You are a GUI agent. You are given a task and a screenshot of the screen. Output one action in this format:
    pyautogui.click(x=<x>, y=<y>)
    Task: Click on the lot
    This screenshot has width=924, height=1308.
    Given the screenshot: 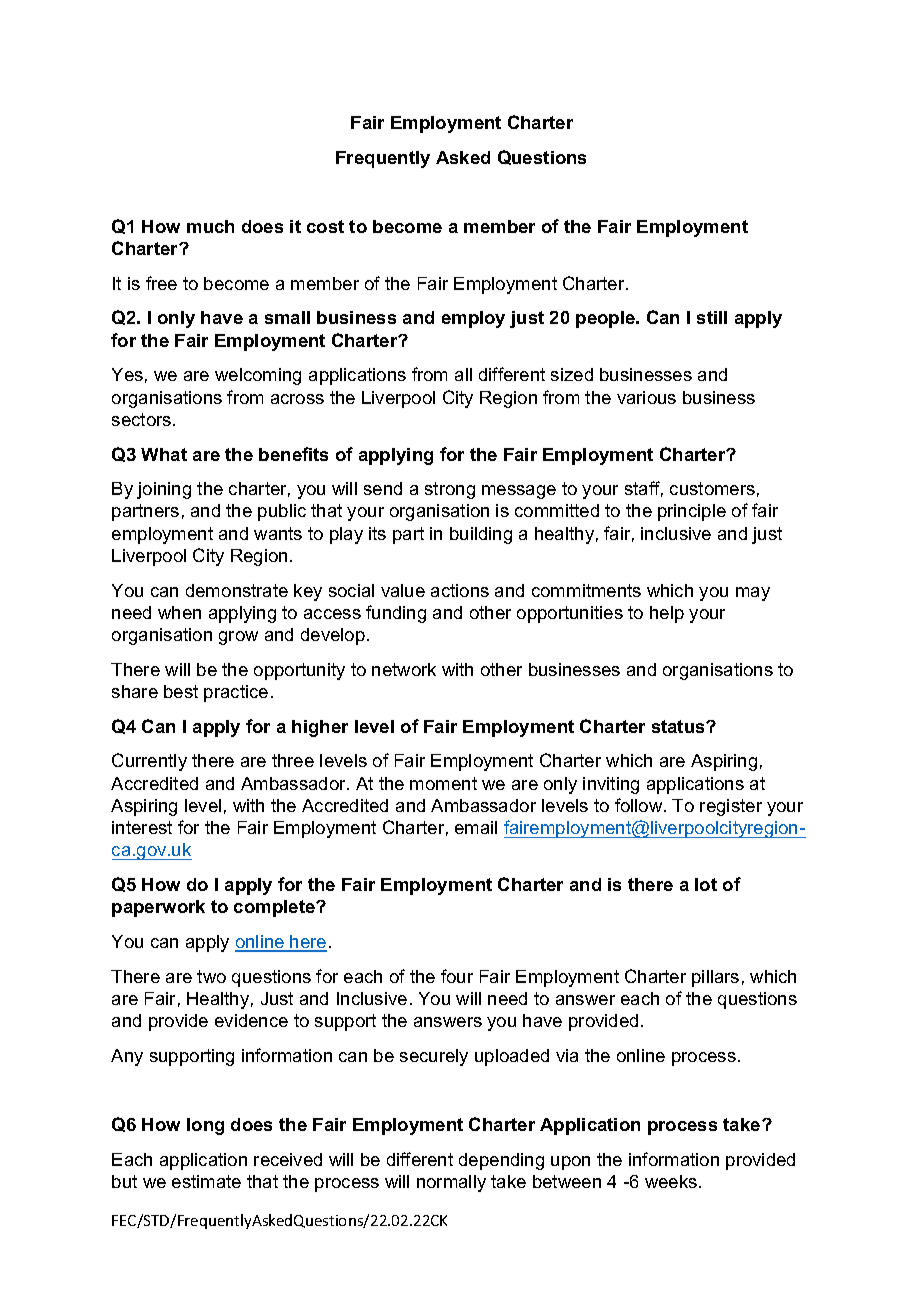 What is the action you would take?
    pyautogui.click(x=706, y=884)
